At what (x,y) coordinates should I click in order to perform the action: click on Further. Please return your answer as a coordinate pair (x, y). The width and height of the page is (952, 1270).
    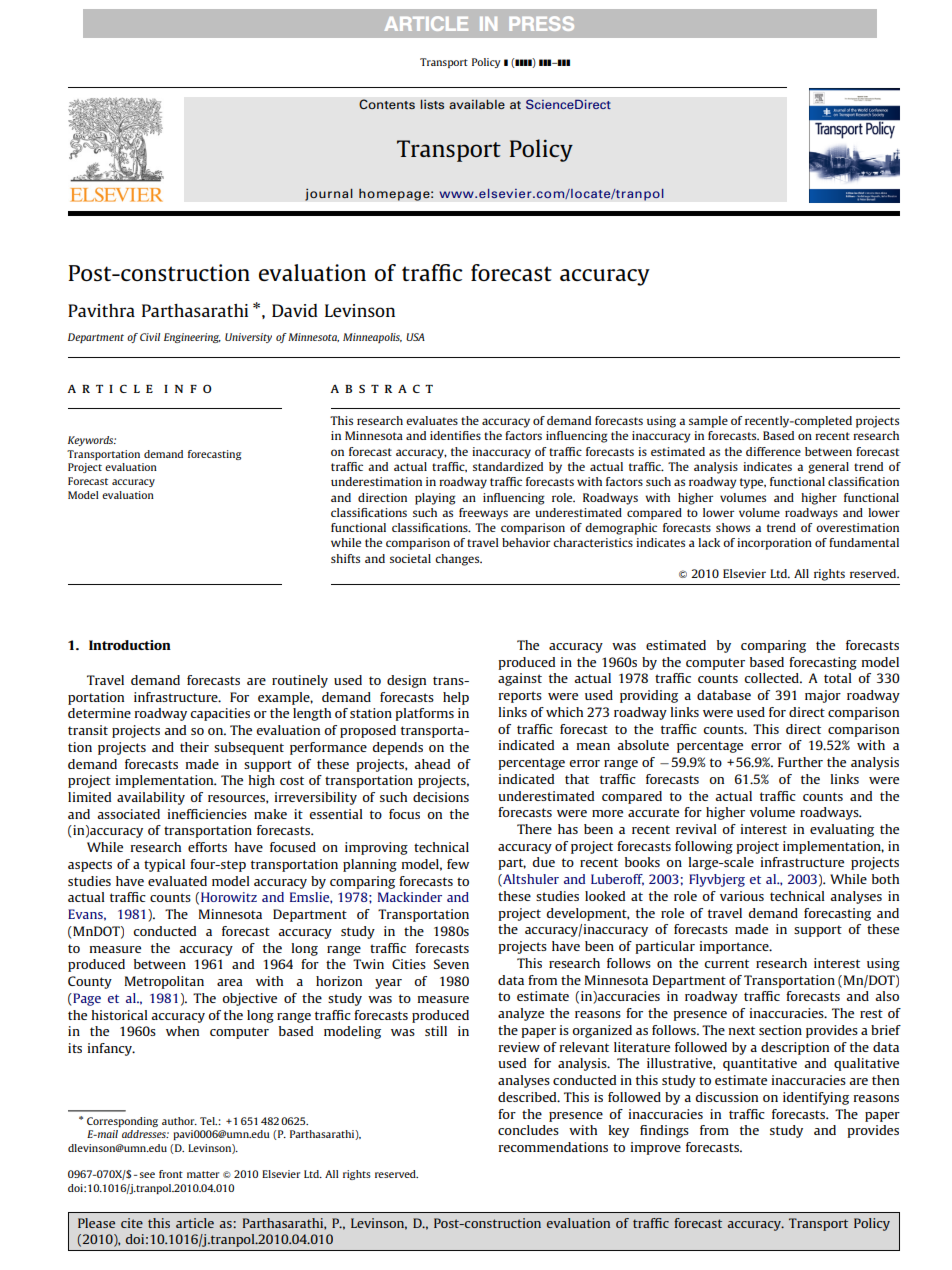
    Looking at the image, I should click on (800, 762).
